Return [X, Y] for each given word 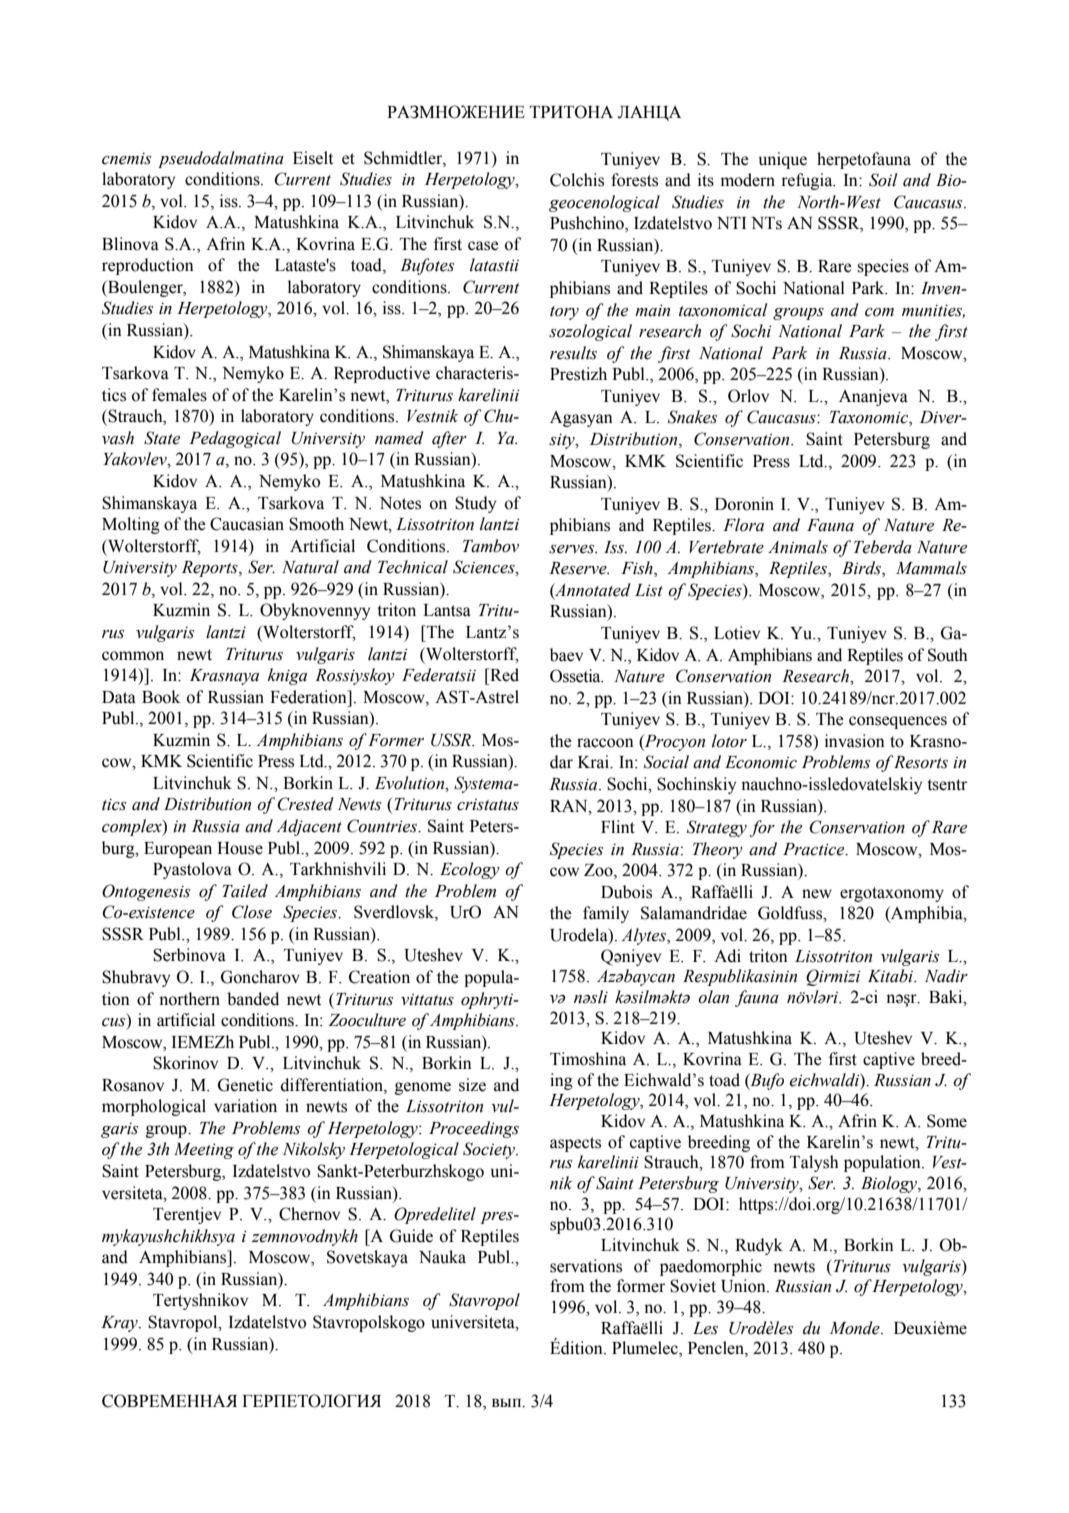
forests [634, 180]
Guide [411, 1236]
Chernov [309, 1214]
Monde [856, 1328]
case [483, 246]
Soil [883, 180]
